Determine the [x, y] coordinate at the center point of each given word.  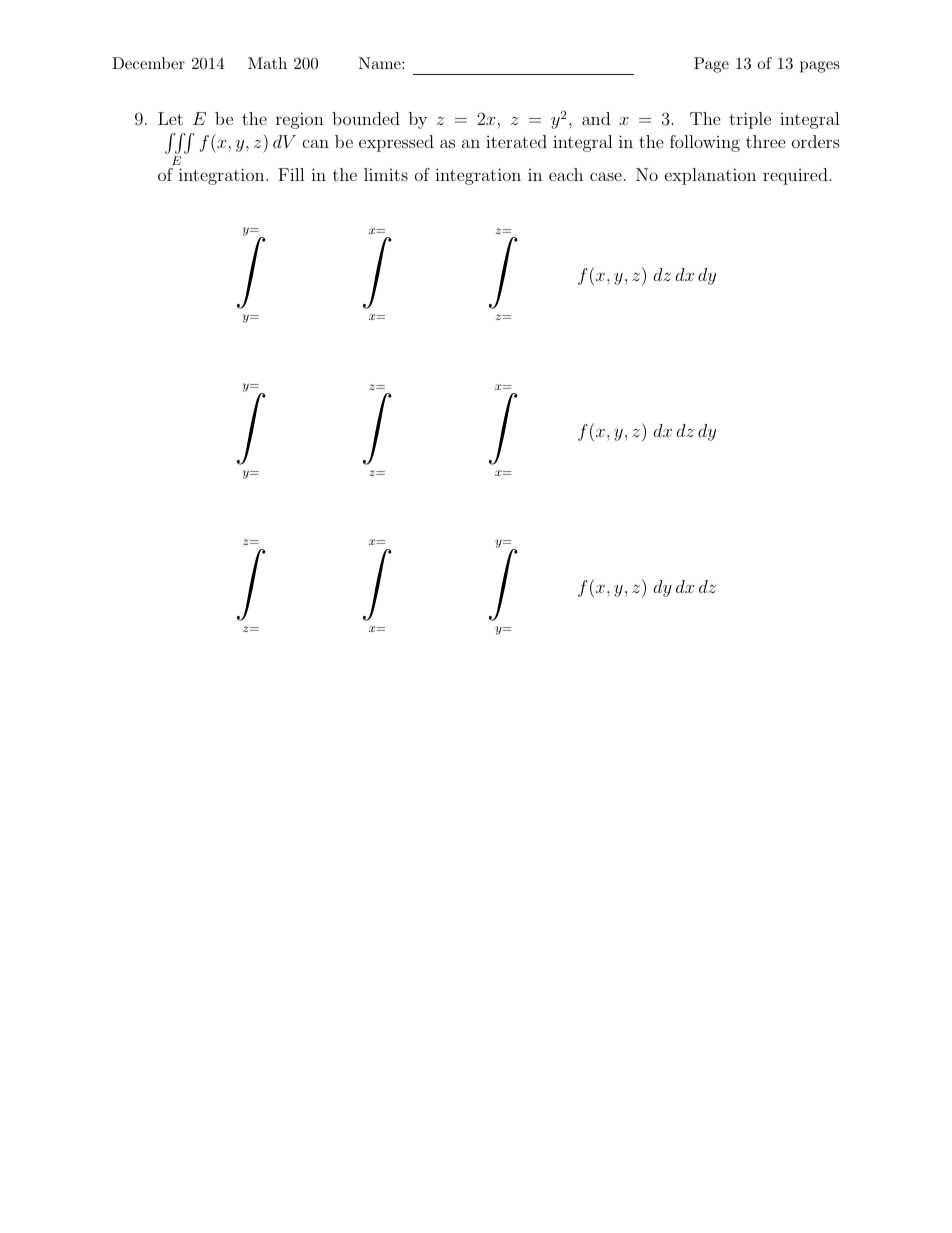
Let [170, 118]
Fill [291, 174]
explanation [710, 176]
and [596, 118]
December [148, 63]
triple [750, 120]
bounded [366, 118]
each [566, 174]
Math [267, 63]
